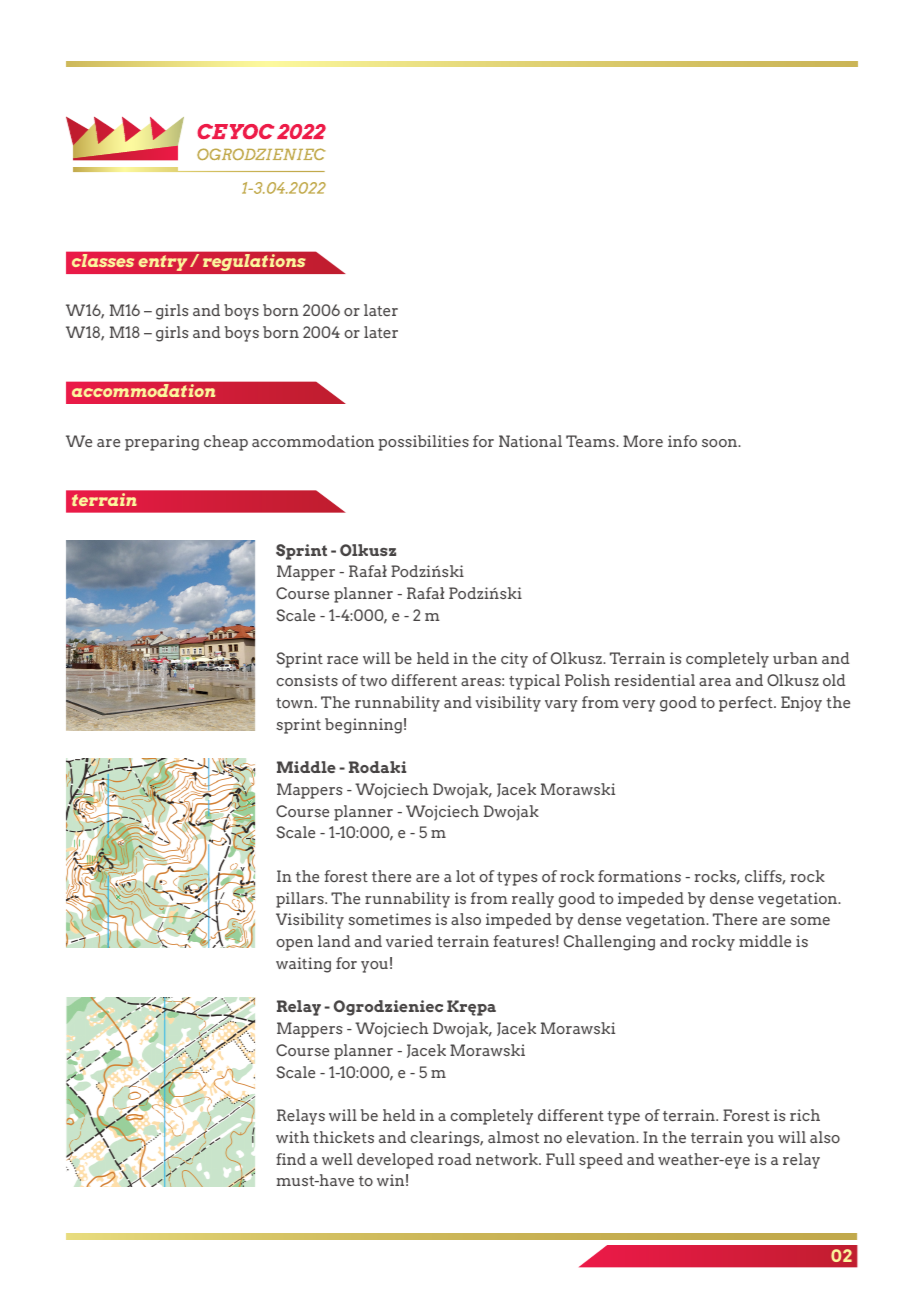  Describe the element at coordinates (424, 443) in the screenshot. I see `possibilities` at that location.
